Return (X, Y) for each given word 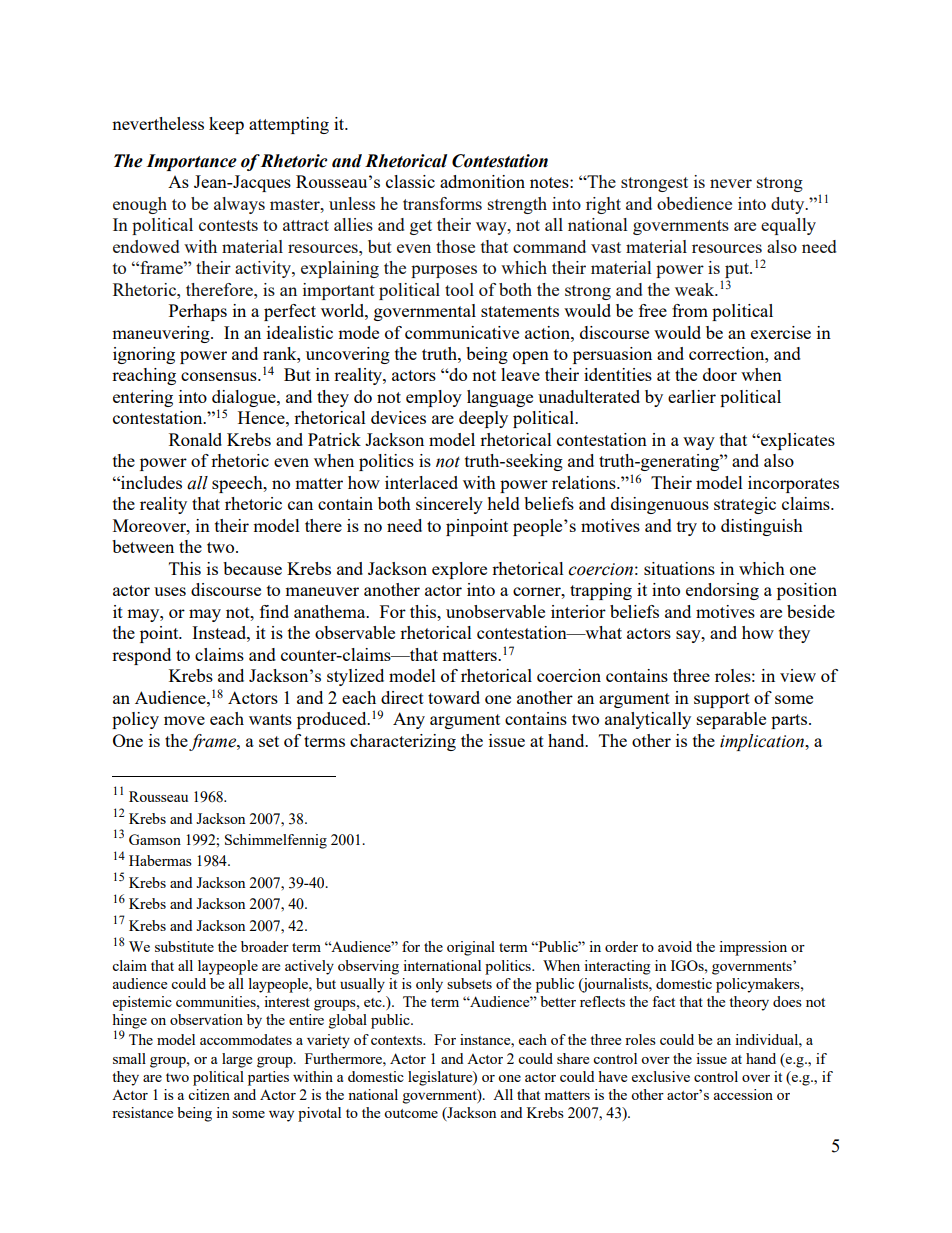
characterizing (403, 742)
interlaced (421, 482)
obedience (694, 203)
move (184, 720)
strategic (745, 505)
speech (238, 484)
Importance (191, 162)
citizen (209, 1094)
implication (763, 742)
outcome (411, 1113)
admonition (482, 181)
